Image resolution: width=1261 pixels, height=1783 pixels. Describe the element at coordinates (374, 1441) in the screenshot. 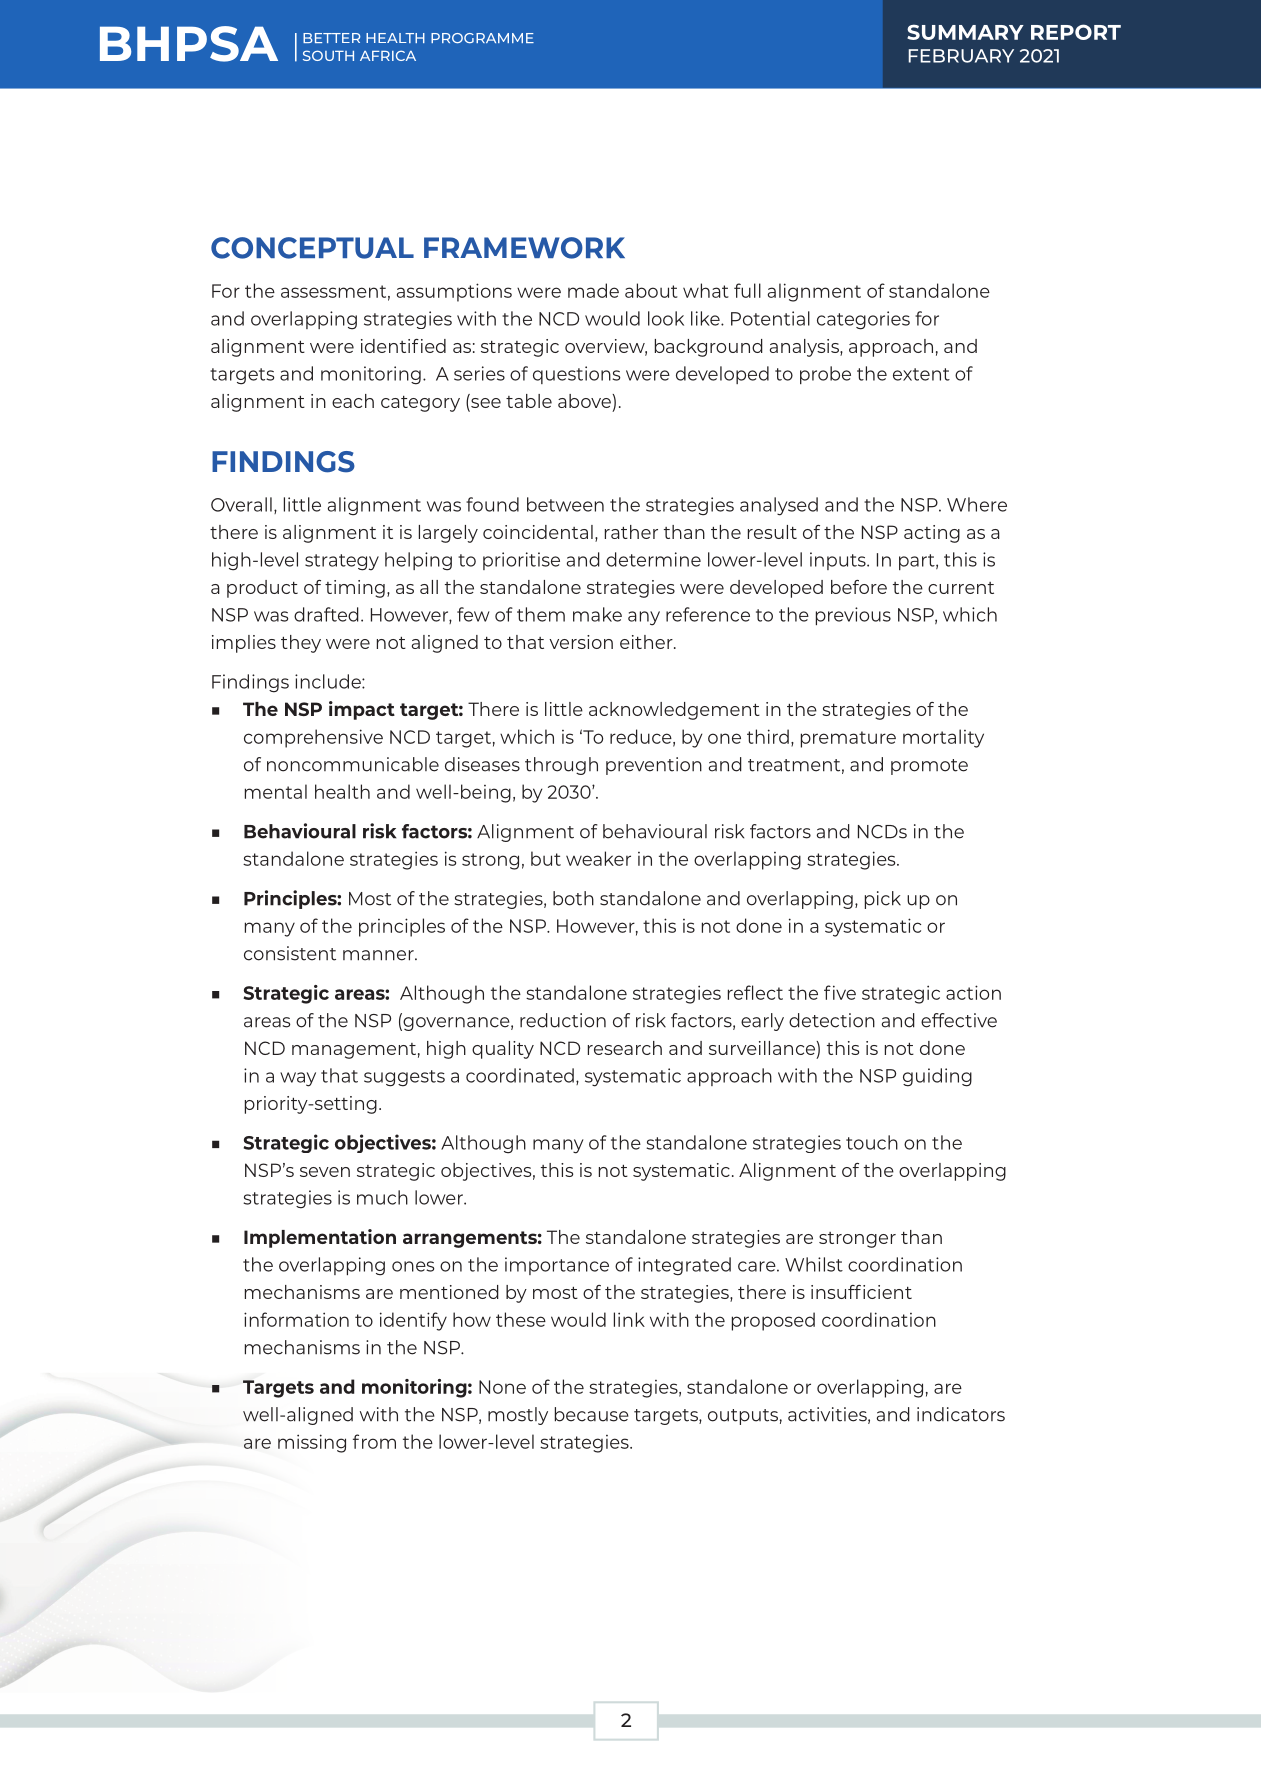

I see `from` at that location.
